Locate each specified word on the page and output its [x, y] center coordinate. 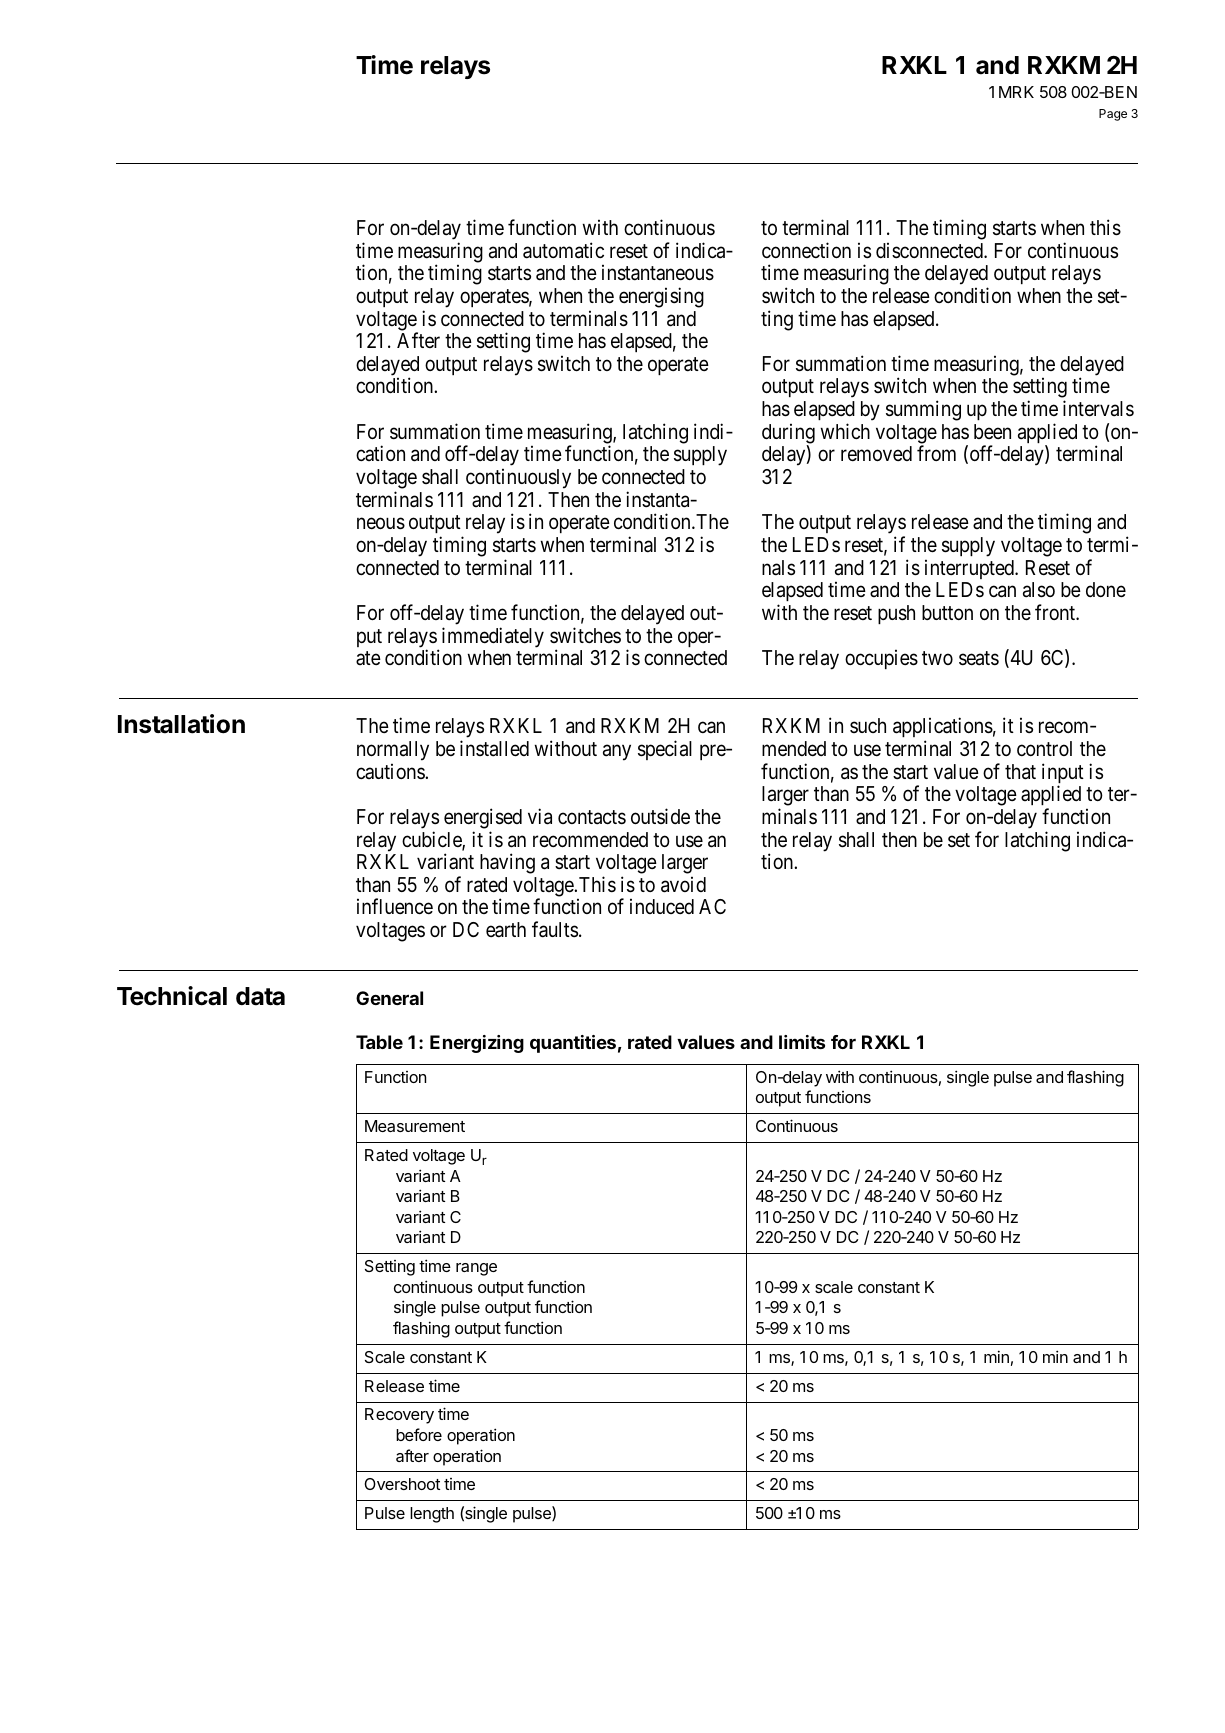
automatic [563, 250]
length [432, 1515]
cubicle [432, 840]
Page [1113, 115]
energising [661, 297]
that [1020, 772]
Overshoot [402, 1484]
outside [660, 816]
